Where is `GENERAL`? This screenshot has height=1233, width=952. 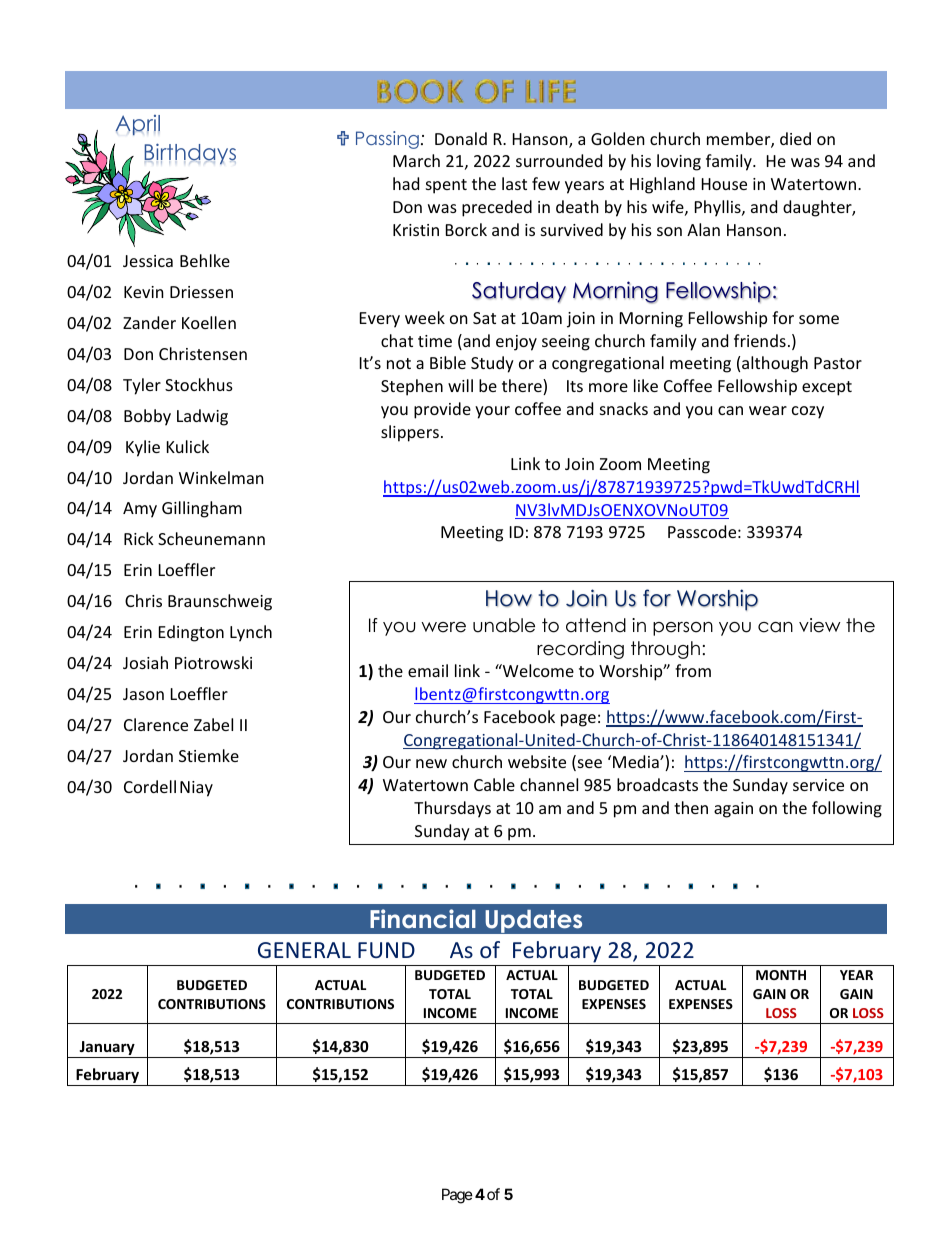
GENERAL is located at coordinates (304, 950).
